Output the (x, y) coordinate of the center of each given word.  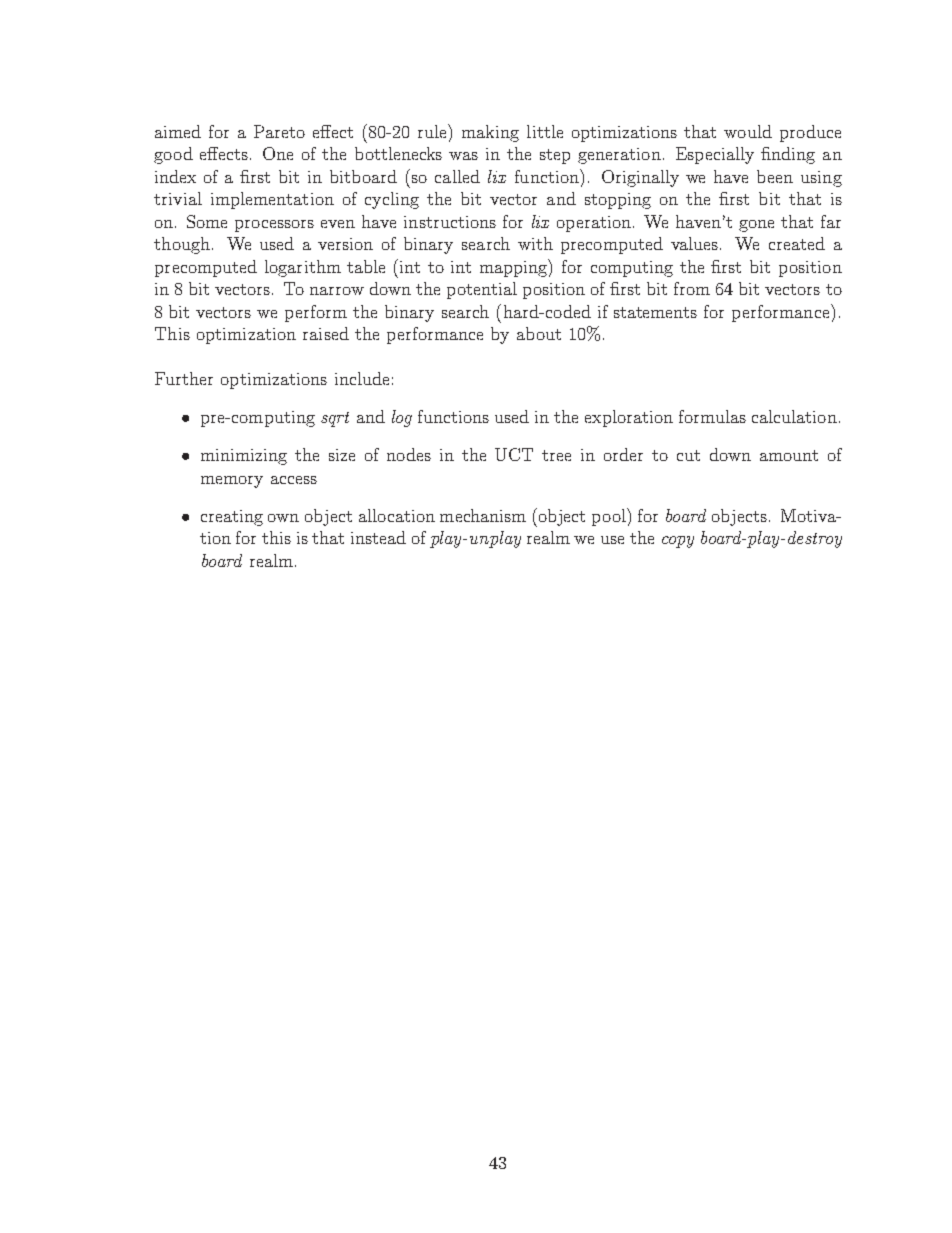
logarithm (303, 268)
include (362, 378)
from (692, 288)
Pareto (279, 131)
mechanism (483, 515)
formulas (712, 416)
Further (184, 378)
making (490, 133)
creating (232, 518)
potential (482, 290)
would (748, 131)
